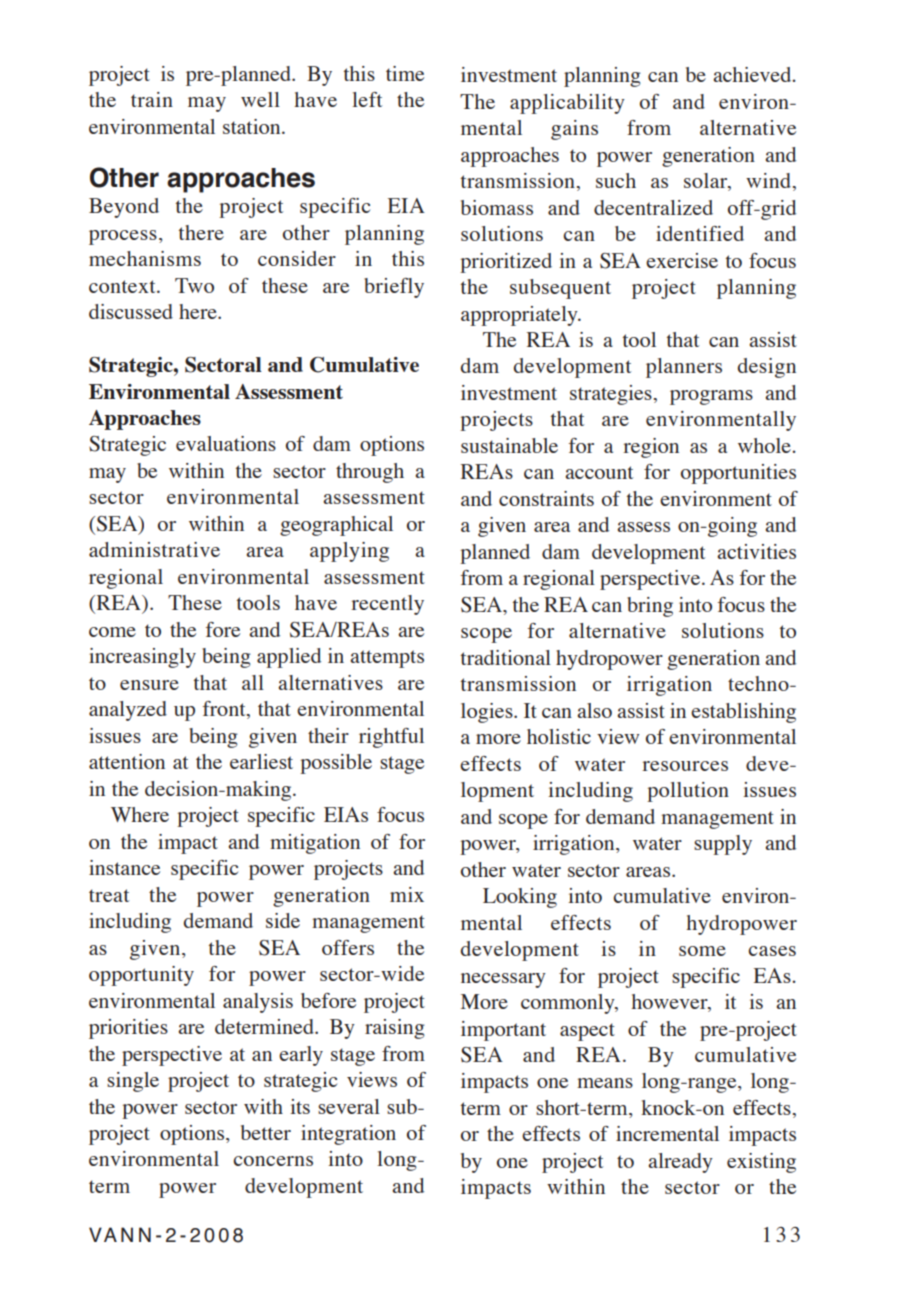 The height and width of the screenshot is (1313, 924). I want to click on integration, so click(348, 1135).
